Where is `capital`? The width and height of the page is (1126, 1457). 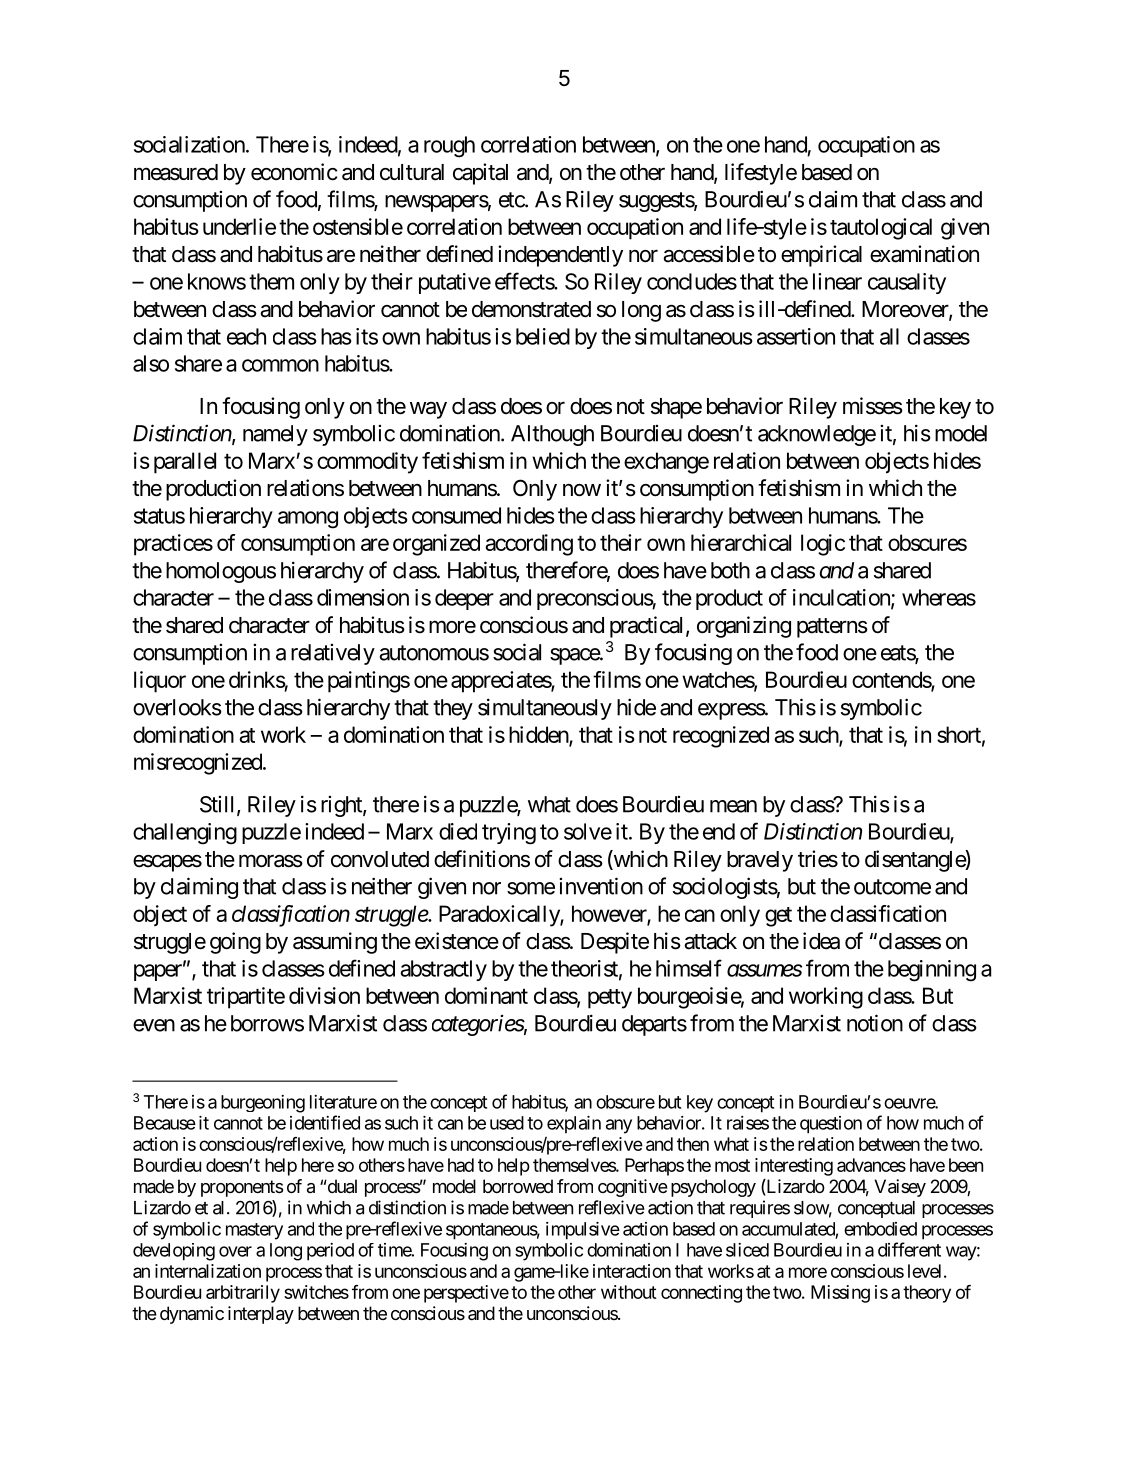
capital is located at coordinates (480, 174).
